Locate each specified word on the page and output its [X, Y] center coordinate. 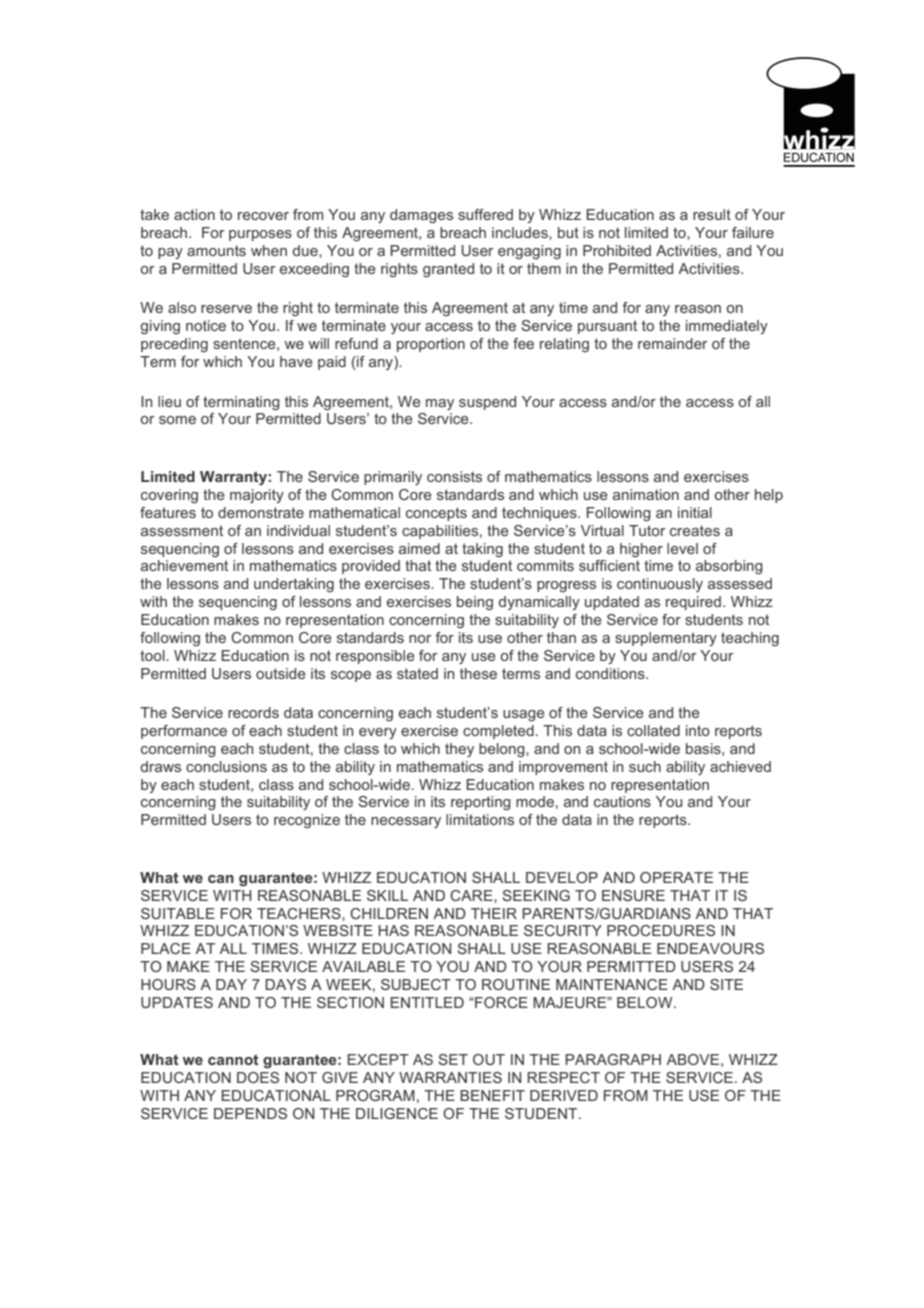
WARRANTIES [450, 1077]
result [712, 214]
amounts [216, 250]
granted [448, 270]
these [478, 673]
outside [281, 673]
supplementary [666, 639]
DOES [258, 1077]
